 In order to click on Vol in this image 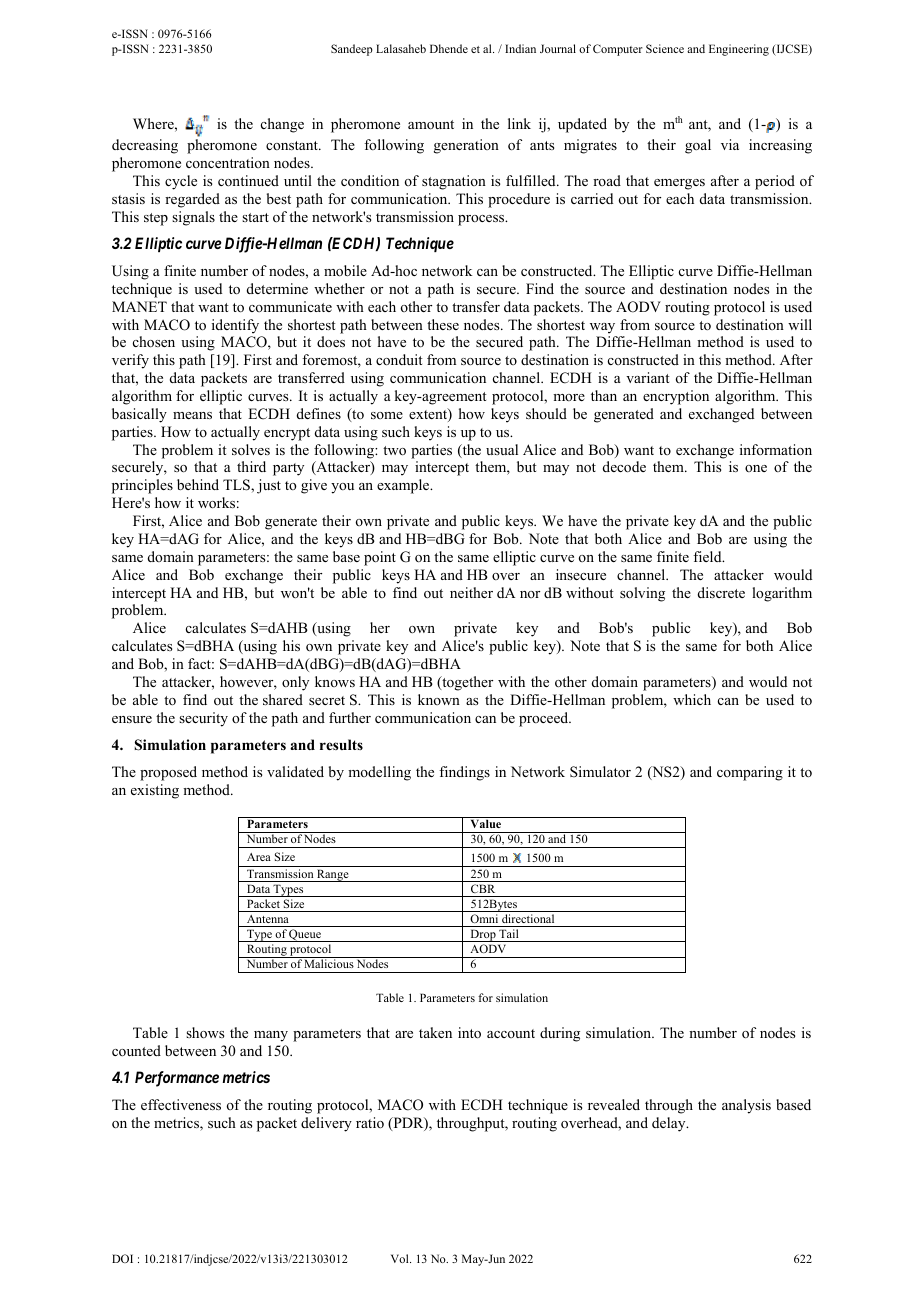, I will do `click(401, 1258)`.
